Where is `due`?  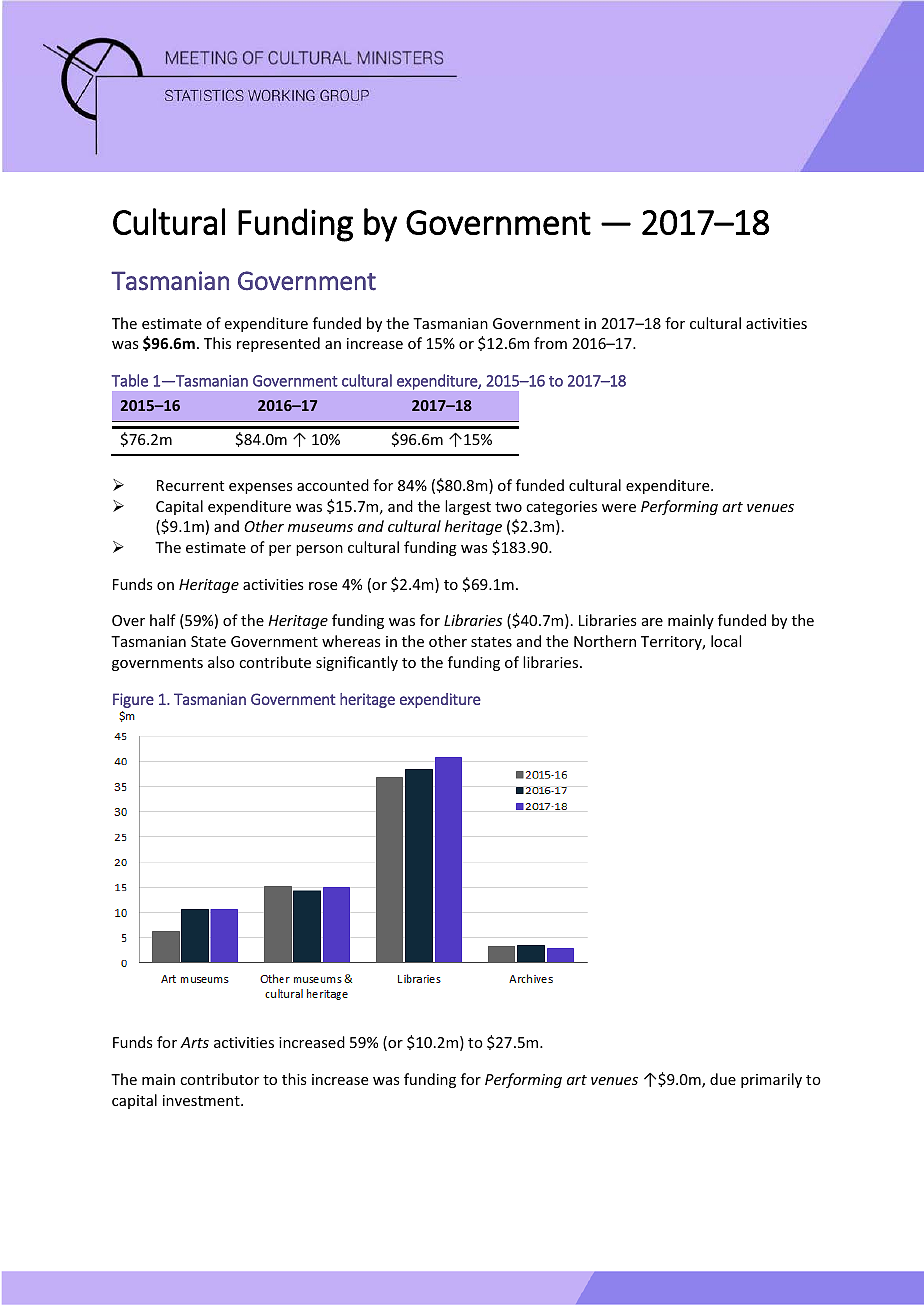
due is located at coordinates (723, 1079).
